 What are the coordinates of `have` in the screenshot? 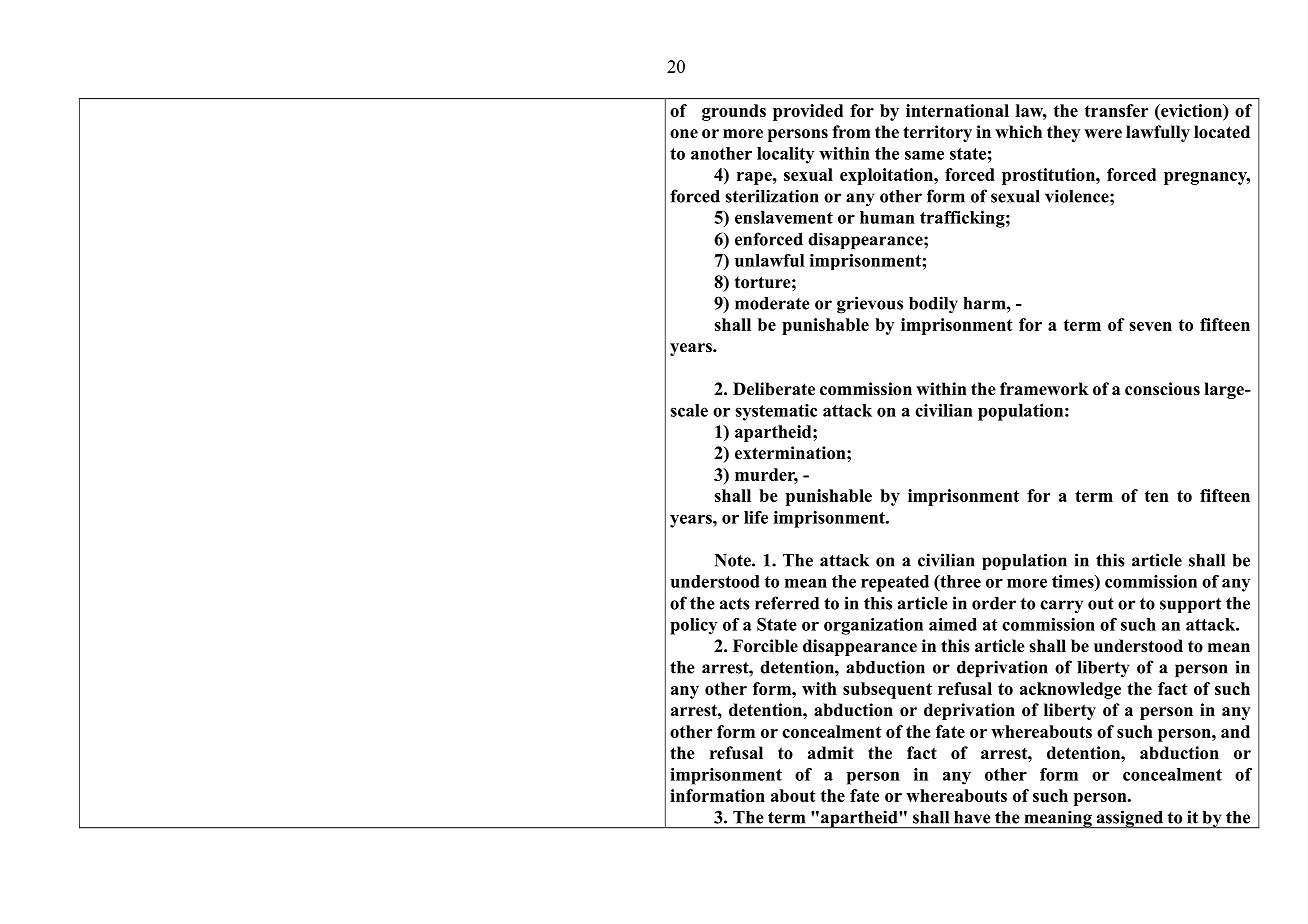 It's located at (972, 817).
